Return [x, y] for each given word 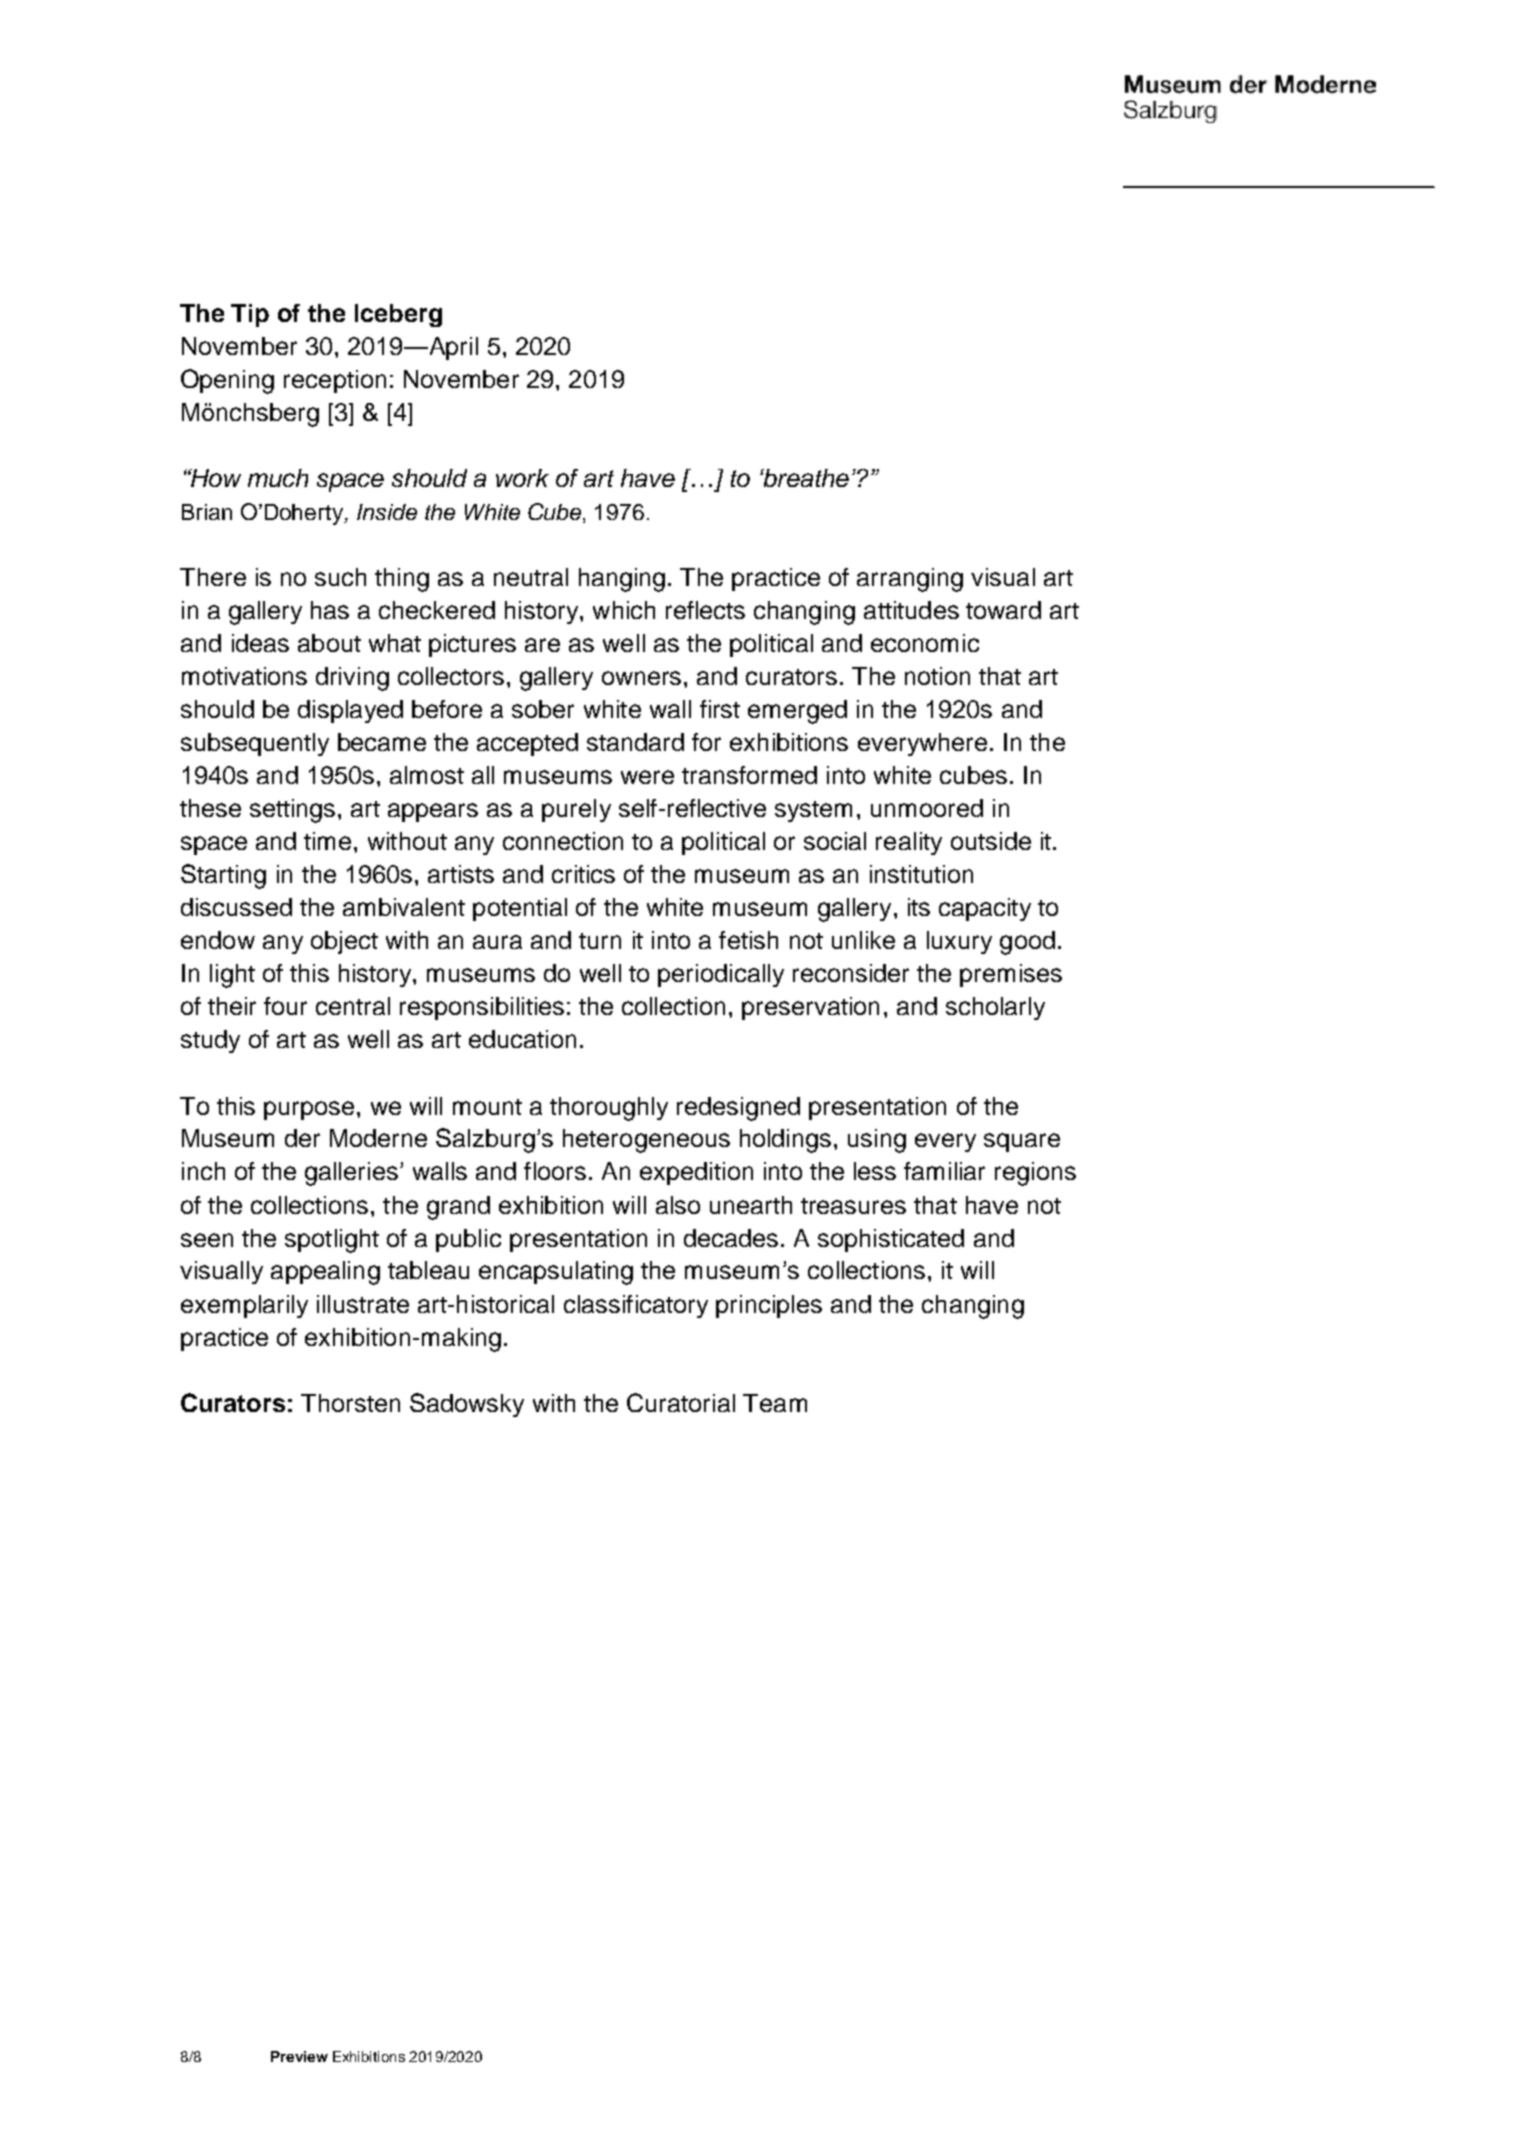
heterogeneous [646, 1141]
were [647, 777]
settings [292, 811]
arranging [910, 580]
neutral [531, 577]
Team [775, 1403]
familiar [944, 1171]
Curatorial [681, 1402]
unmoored [927, 808]
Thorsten [350, 1403]
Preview [299, 2056]
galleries [351, 1174]
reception [335, 381]
